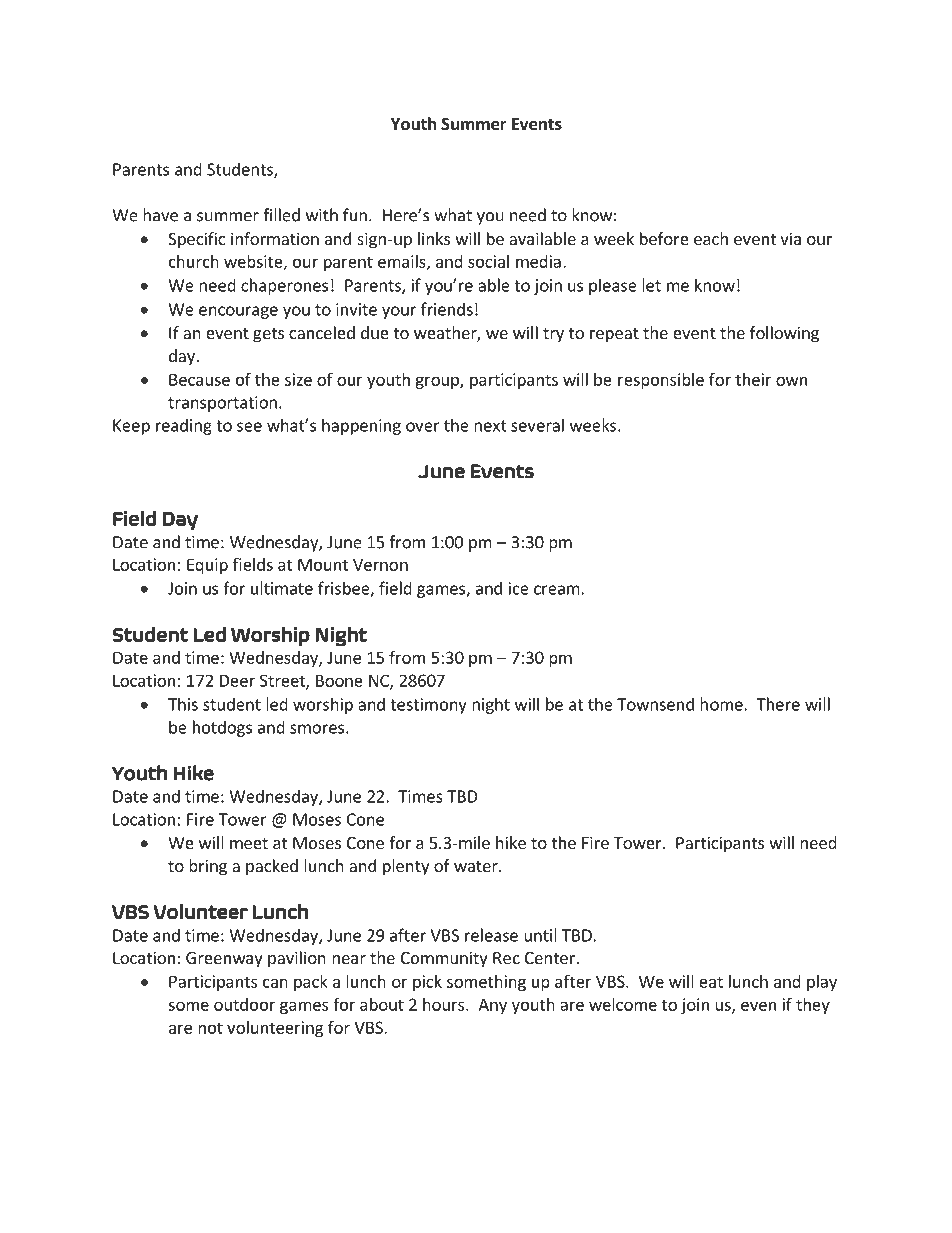 Image resolution: width=952 pixels, height=1233 pixels. What do you see at coordinates (222, 728) in the document?
I see `hotdogs` at bounding box center [222, 728].
